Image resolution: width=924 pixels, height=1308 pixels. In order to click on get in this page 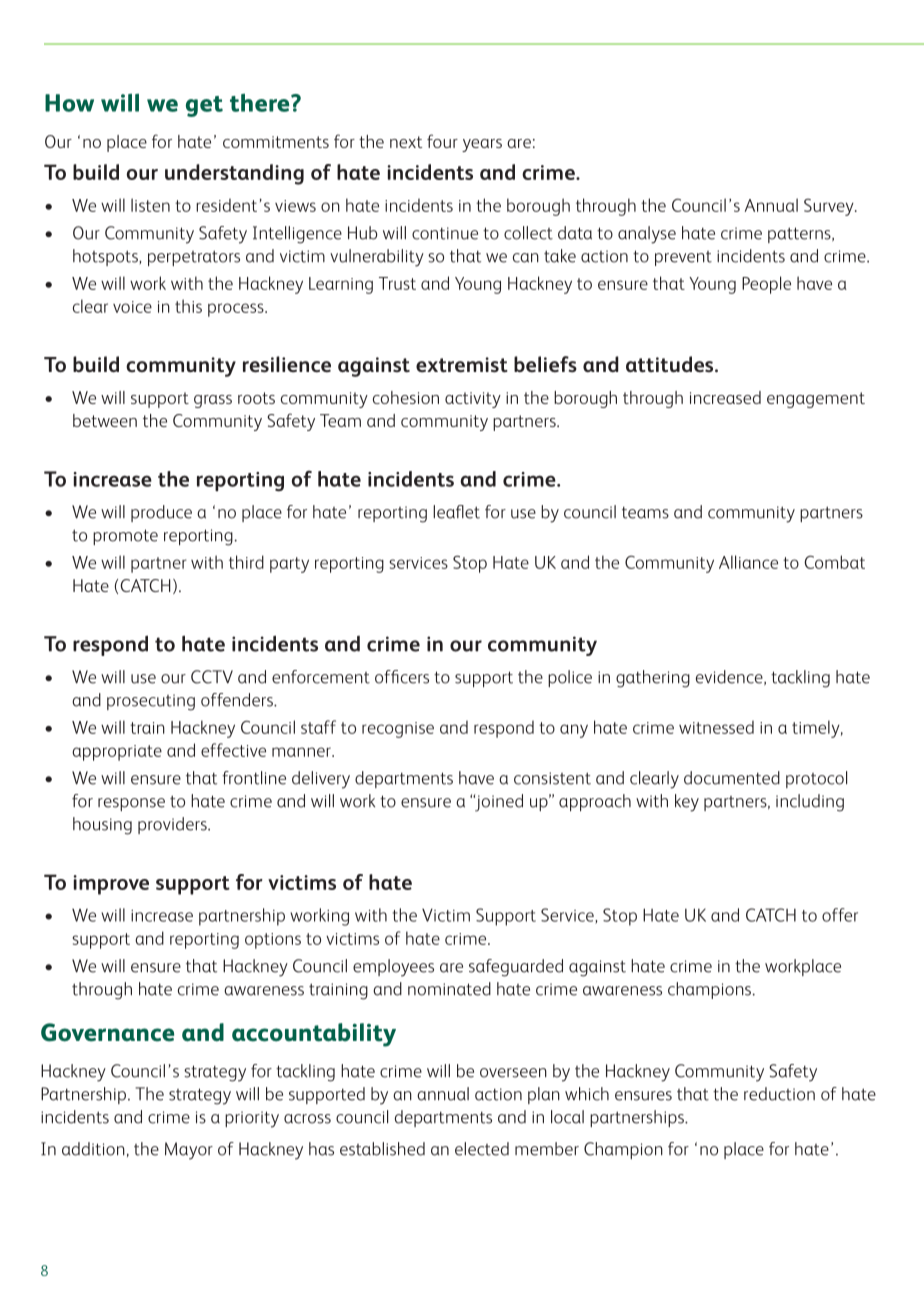, I will do `click(204, 106)`.
